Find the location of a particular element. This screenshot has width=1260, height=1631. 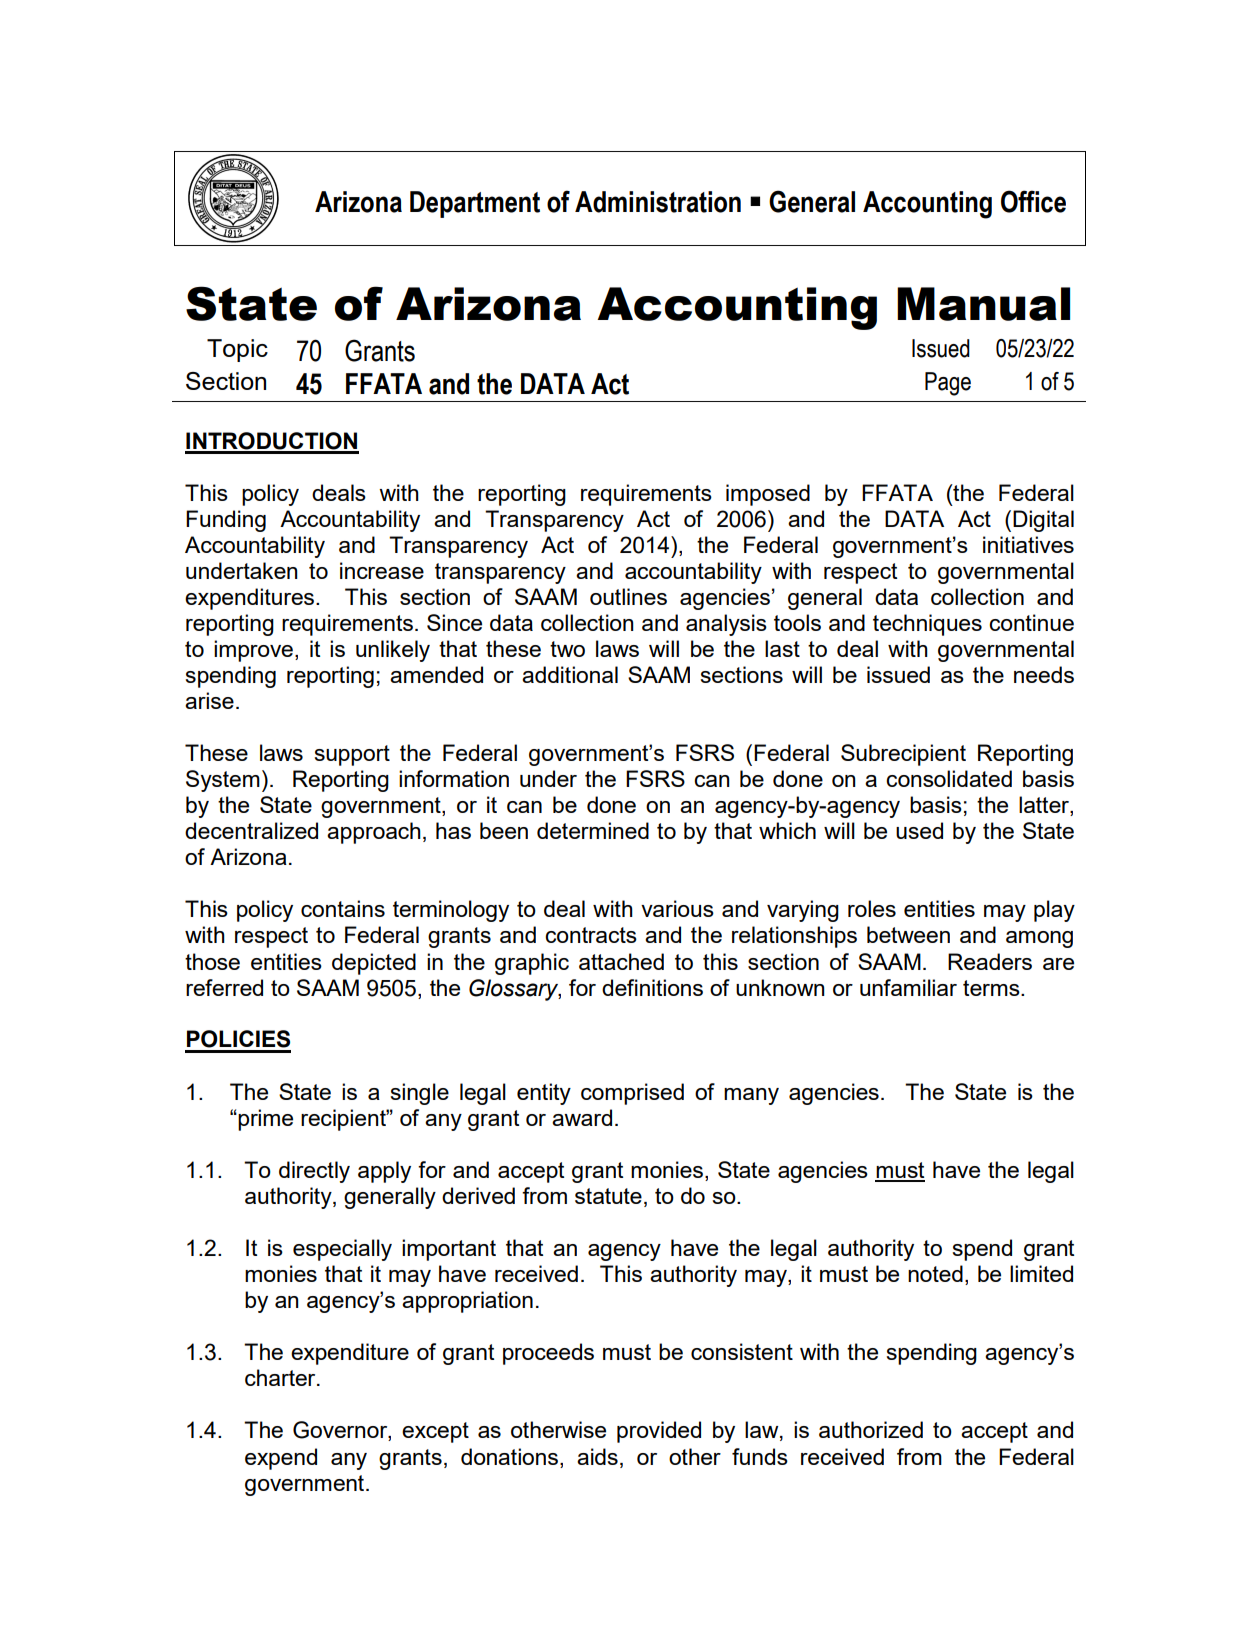

Administration is located at coordinates (658, 202).
